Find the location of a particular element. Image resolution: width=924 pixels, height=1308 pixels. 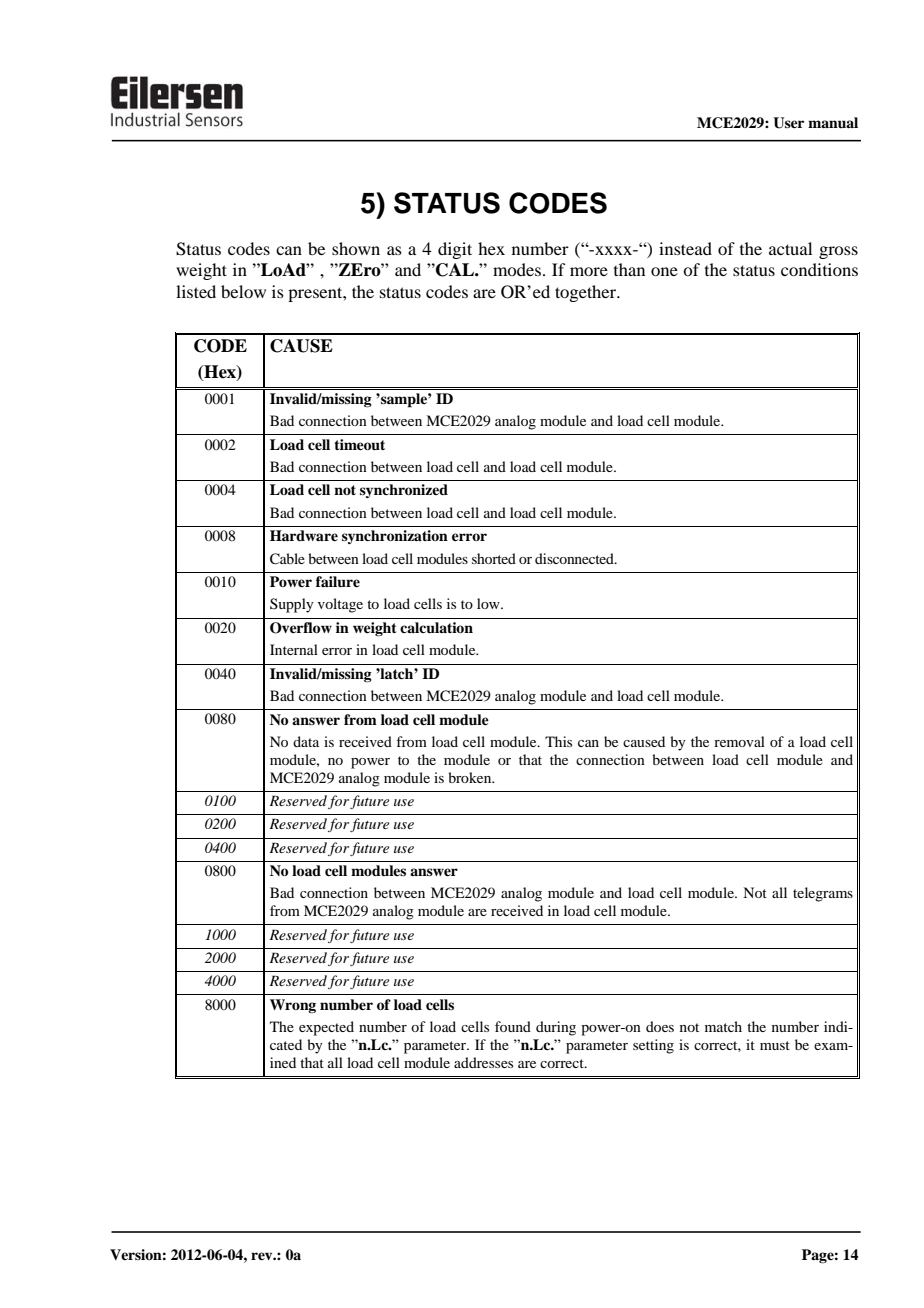

Wrong is located at coordinates (293, 1006).
